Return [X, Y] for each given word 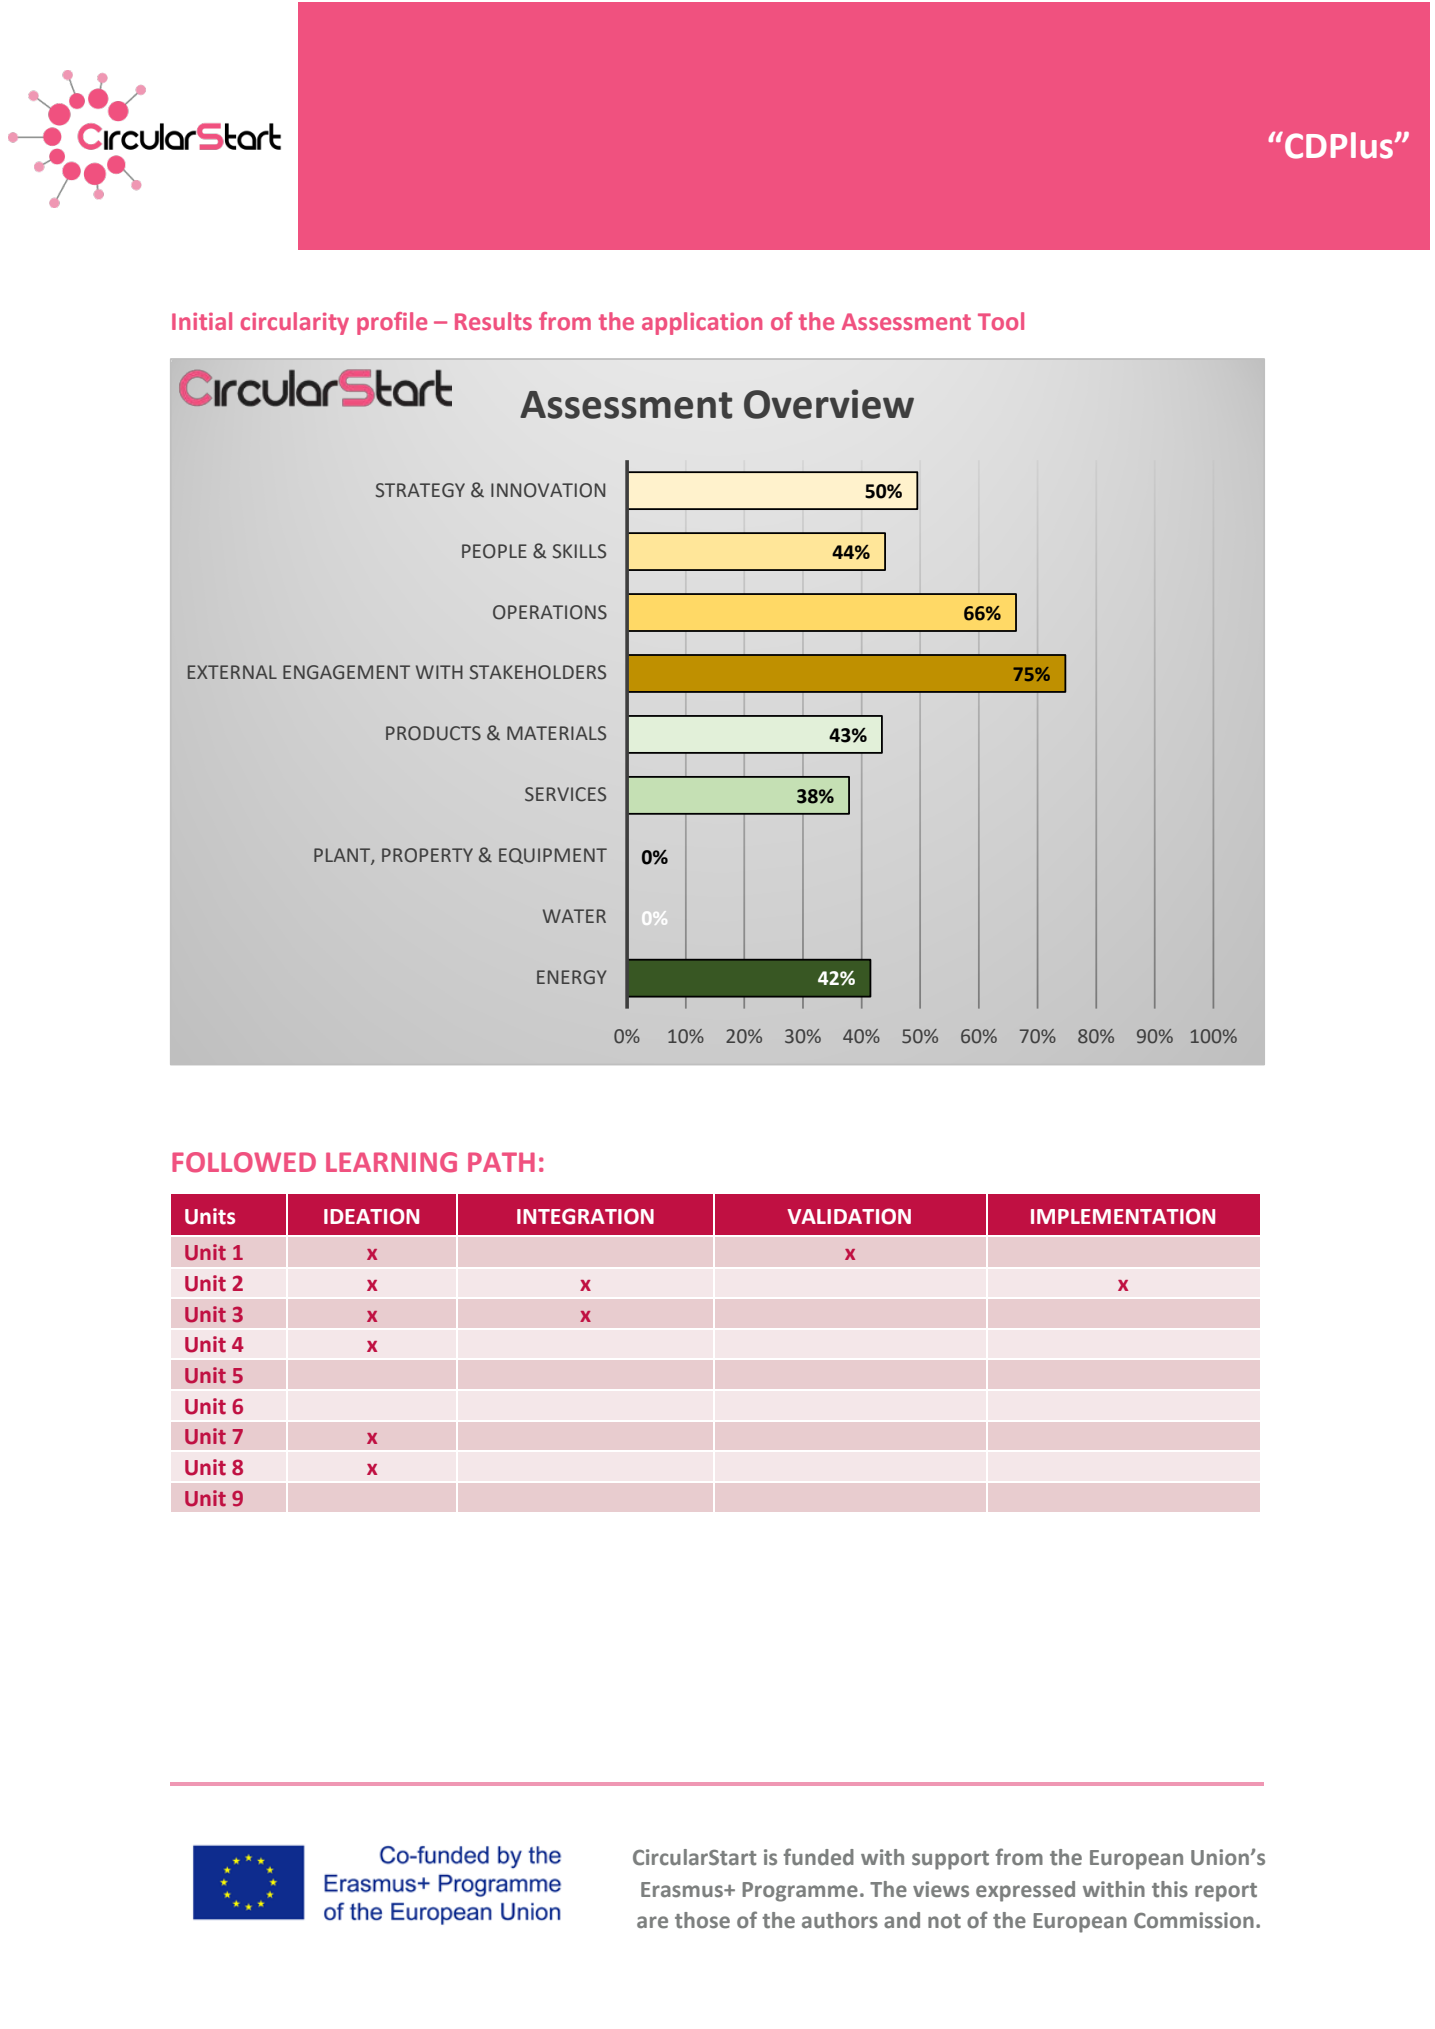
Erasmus [683, 1890]
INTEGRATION [585, 1216]
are [652, 1922]
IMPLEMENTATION [1123, 1216]
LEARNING [391, 1162]
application [702, 323]
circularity [295, 323]
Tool [1001, 321]
